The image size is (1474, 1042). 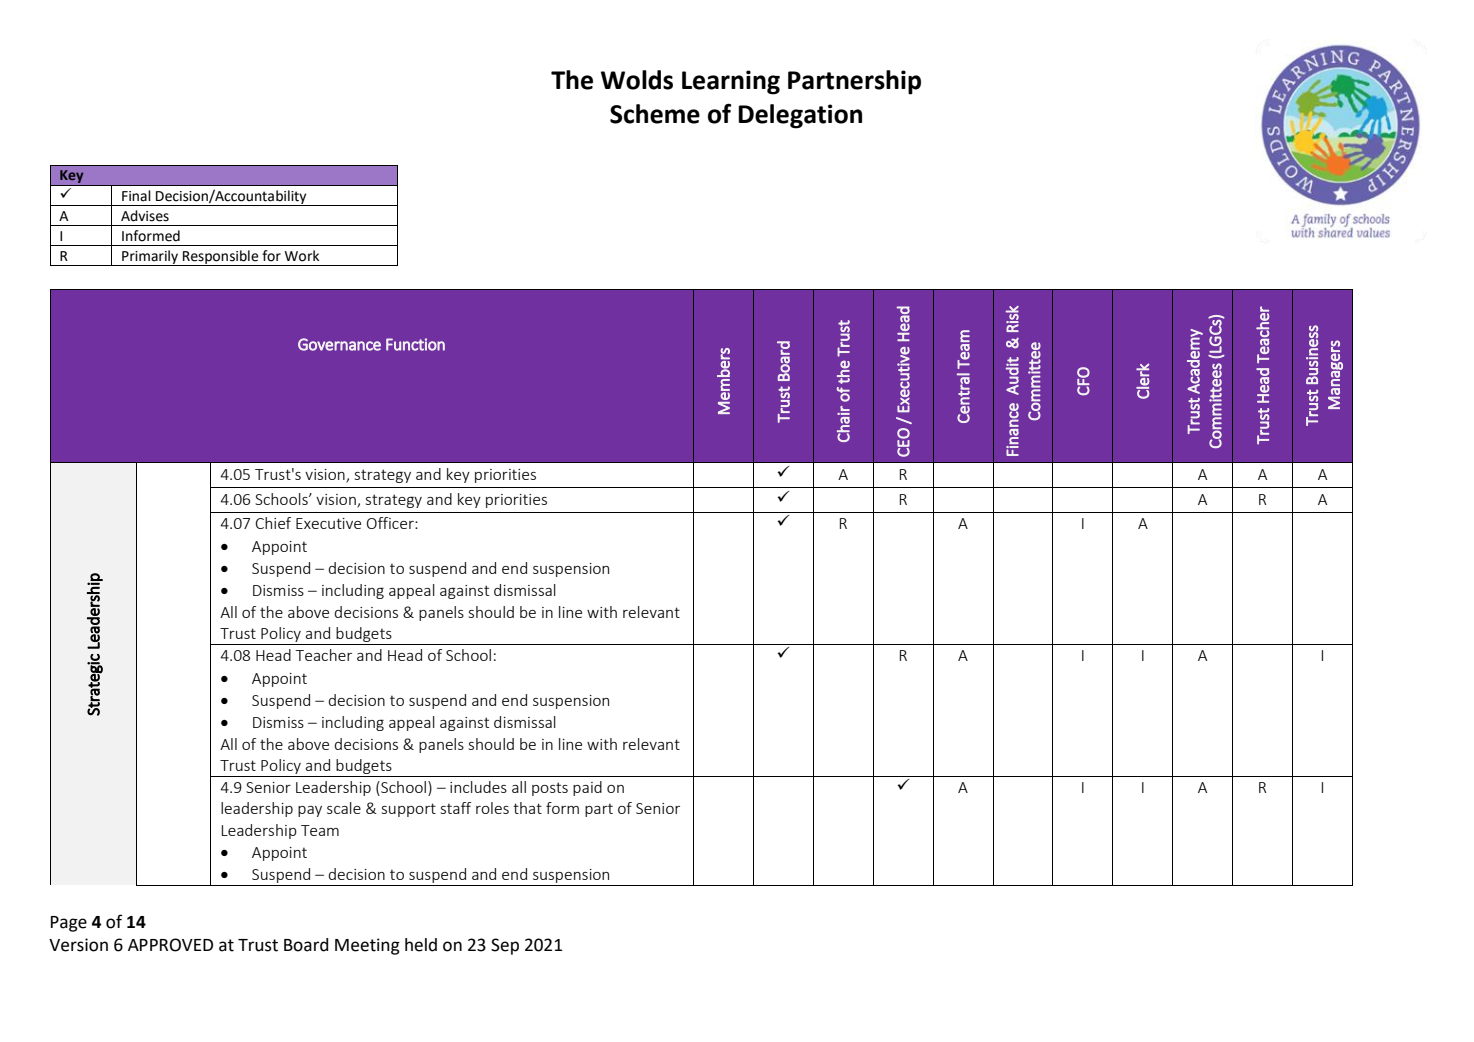 What do you see at coordinates (655, 114) in the page?
I see `Scheme` at bounding box center [655, 114].
